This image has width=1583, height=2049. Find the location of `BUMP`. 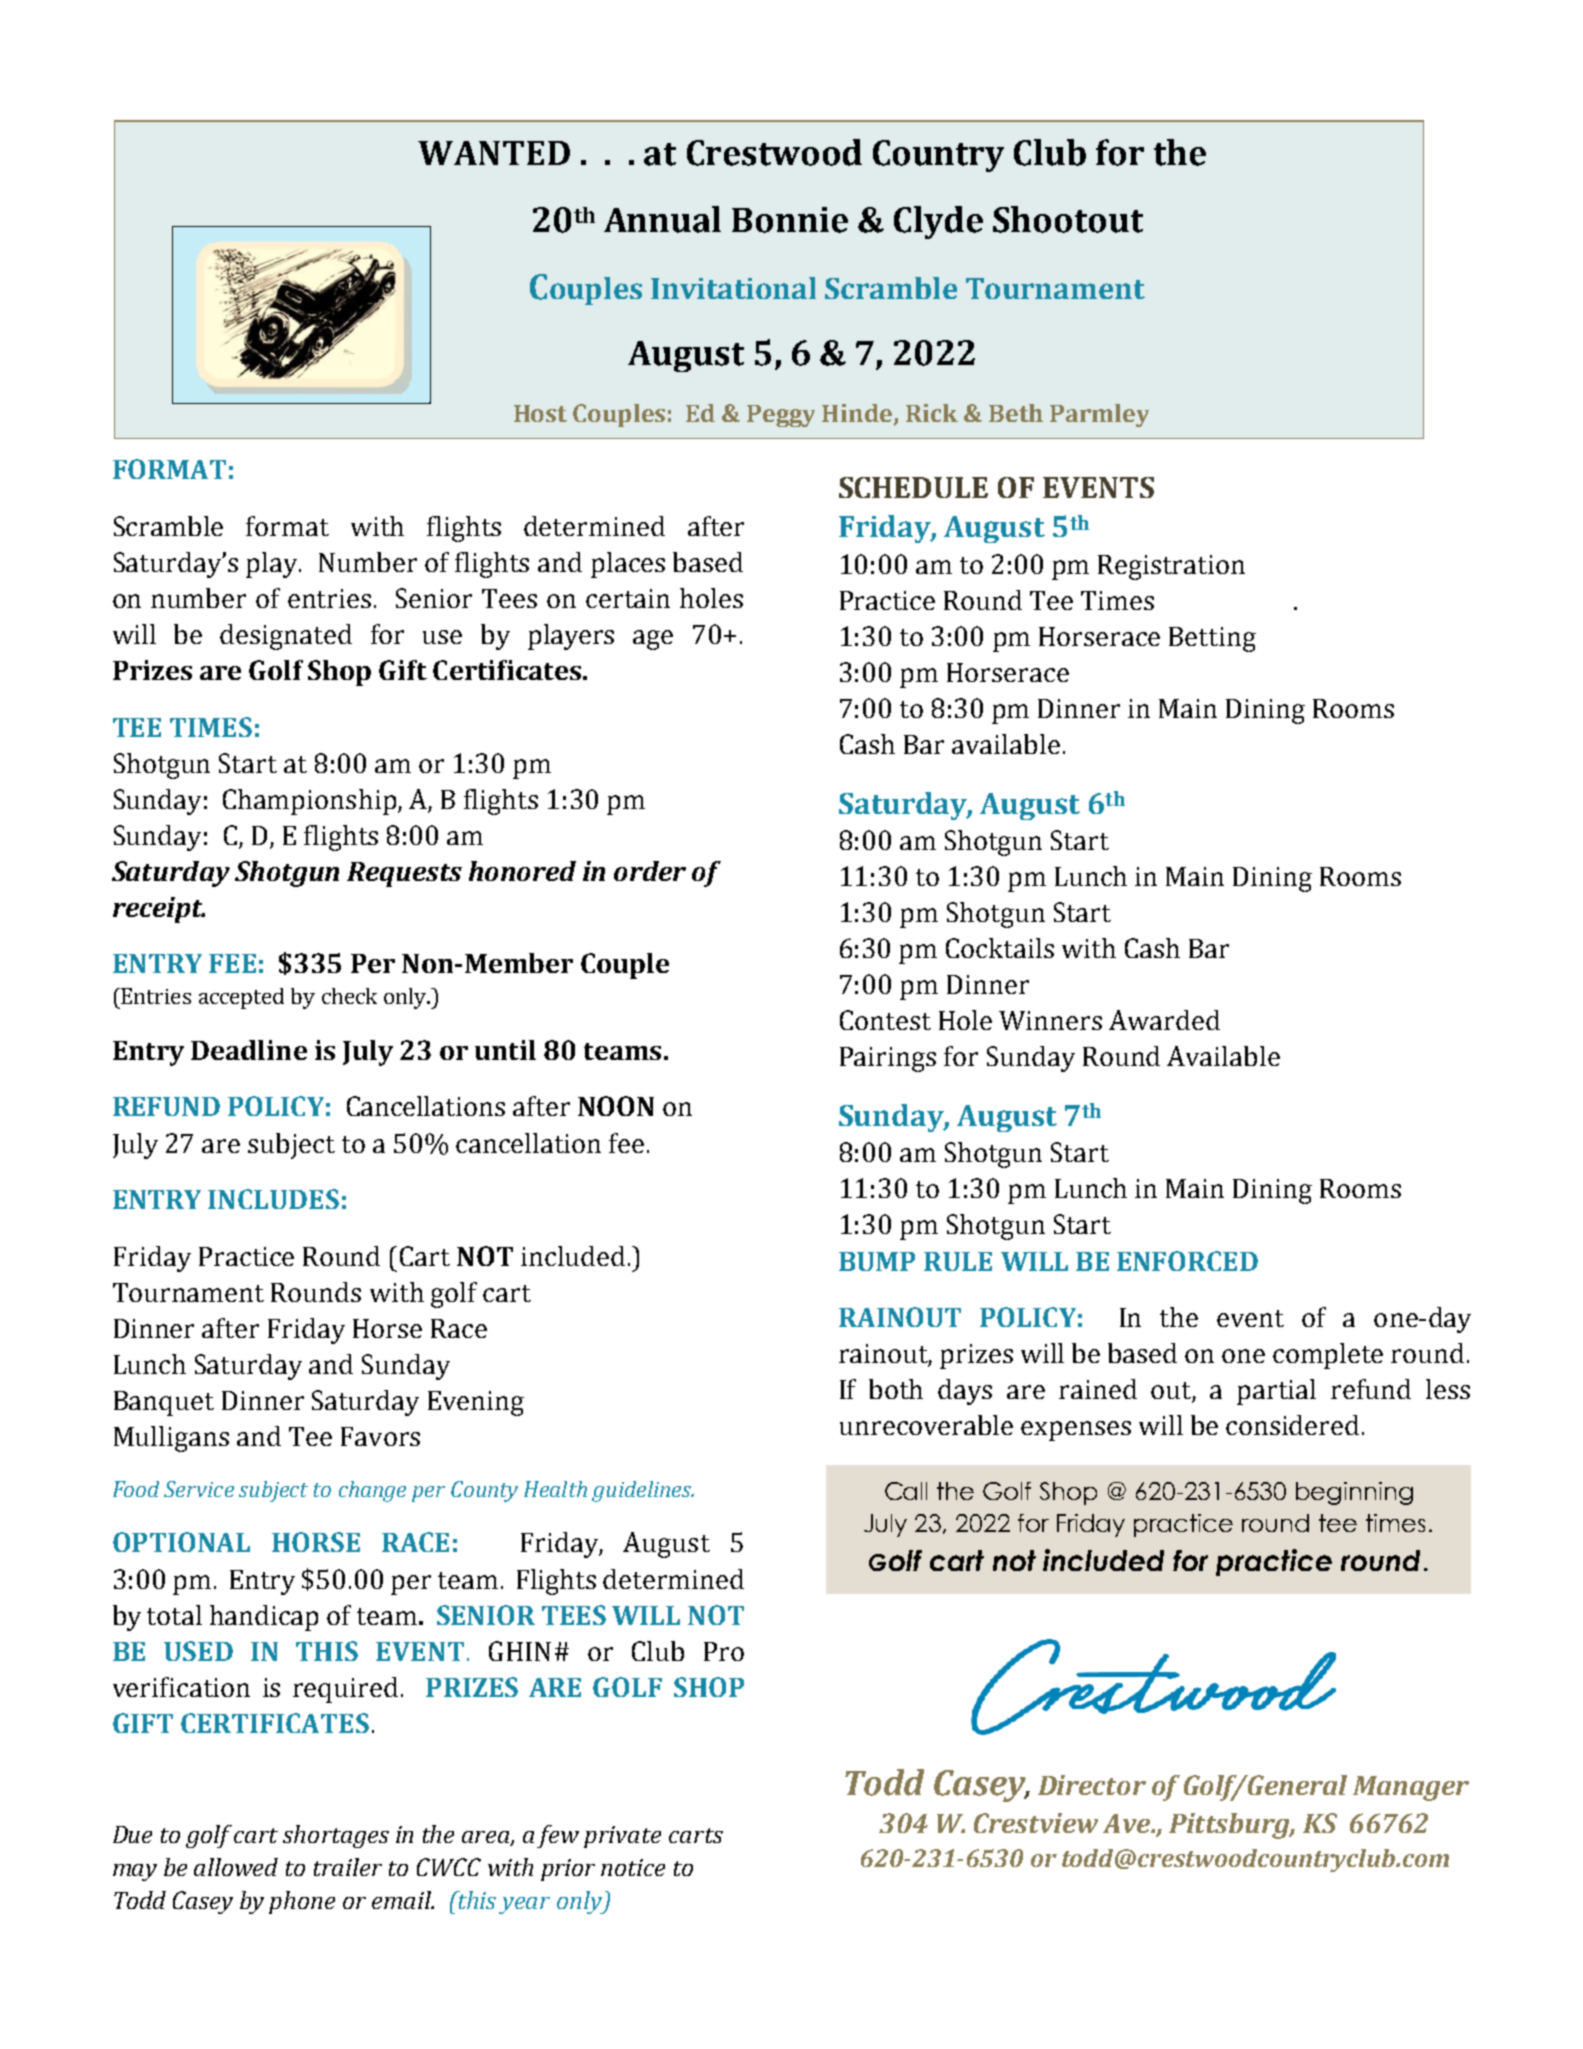

BUMP is located at coordinates (877, 1261).
